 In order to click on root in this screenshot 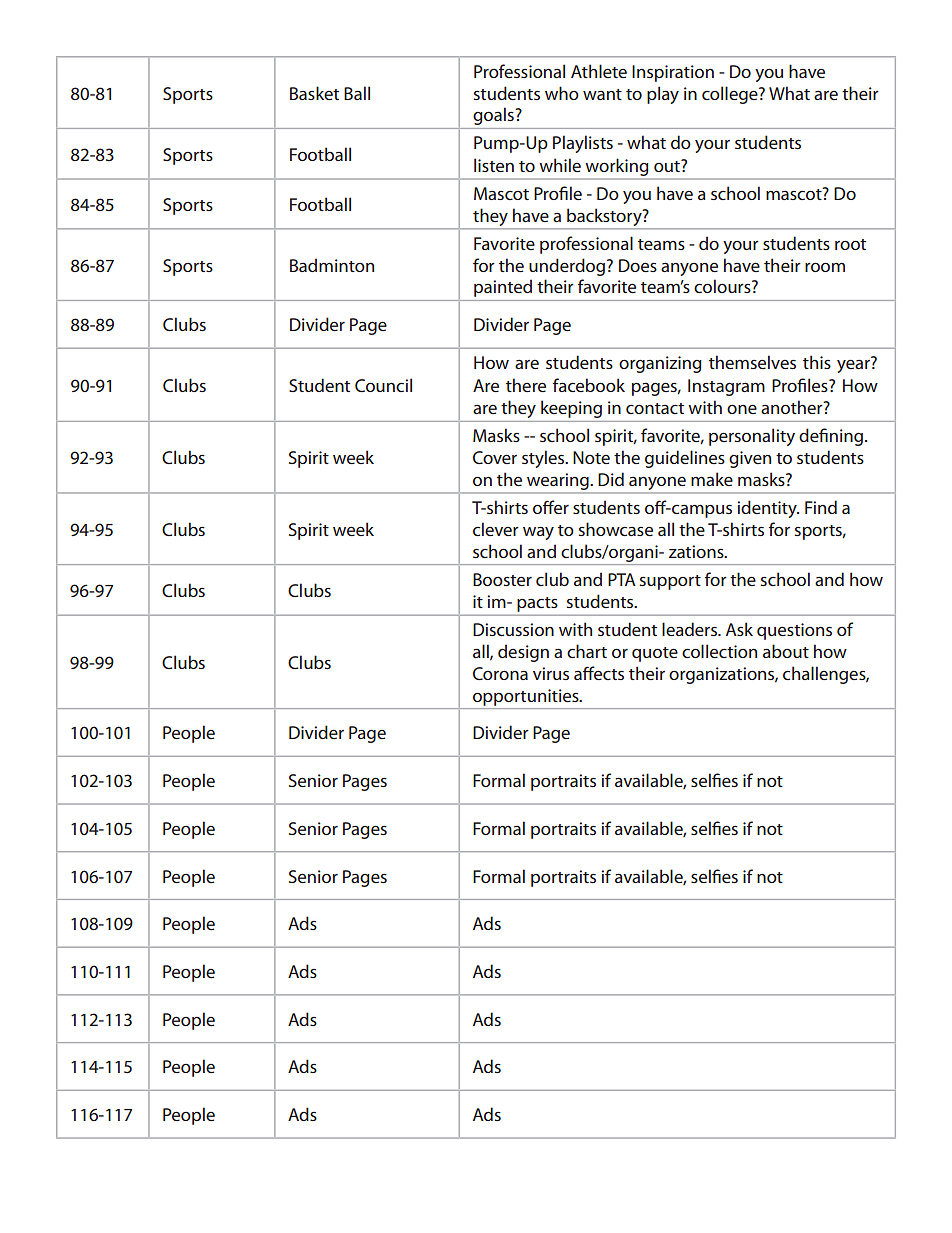, I will do `click(850, 244)`.
